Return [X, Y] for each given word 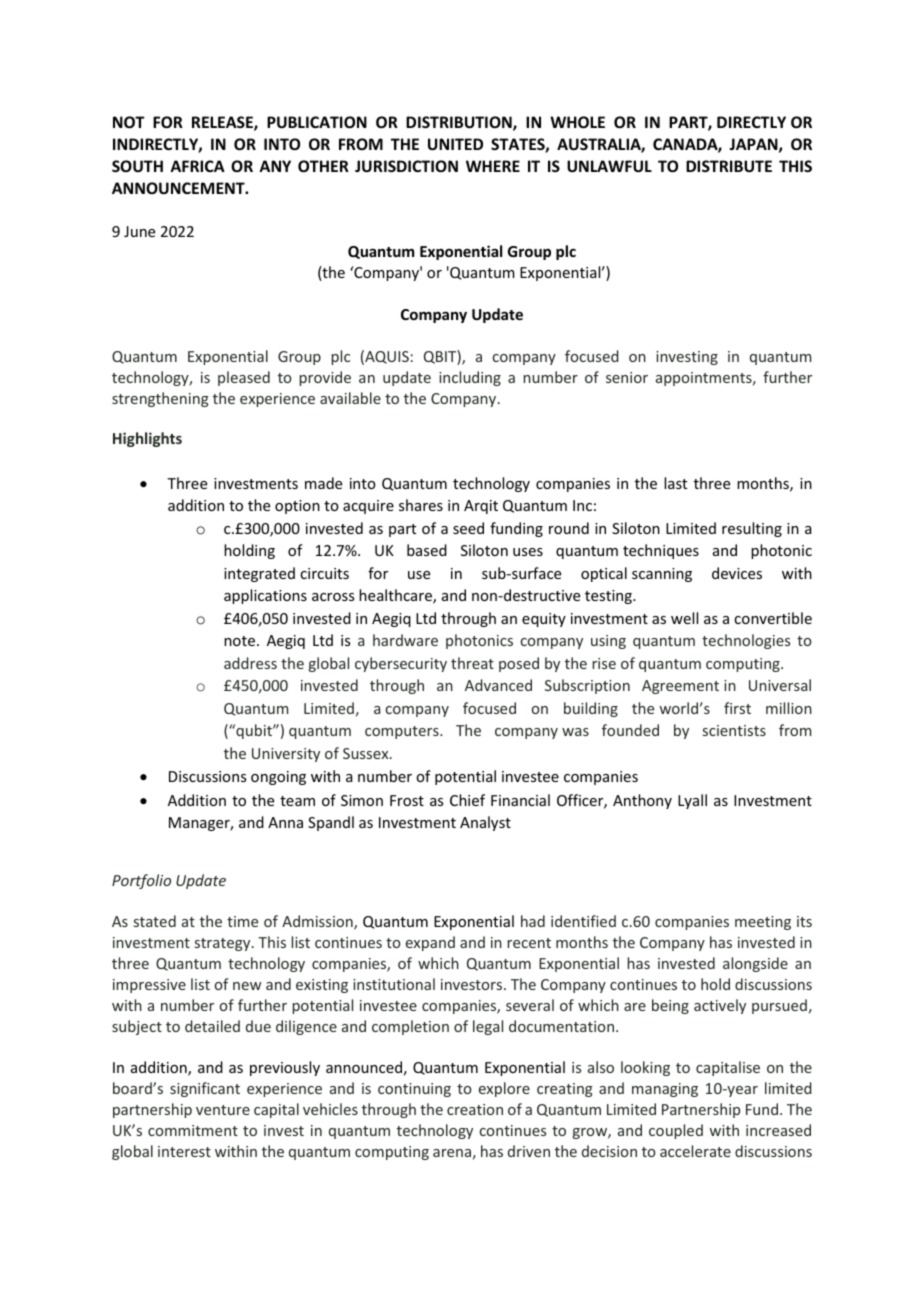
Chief [467, 800]
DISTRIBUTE [729, 166]
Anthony [642, 801]
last [675, 483]
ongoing [278, 778]
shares [421, 505]
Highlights [147, 439]
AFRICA [197, 166]
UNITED [455, 144]
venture [223, 1110]
